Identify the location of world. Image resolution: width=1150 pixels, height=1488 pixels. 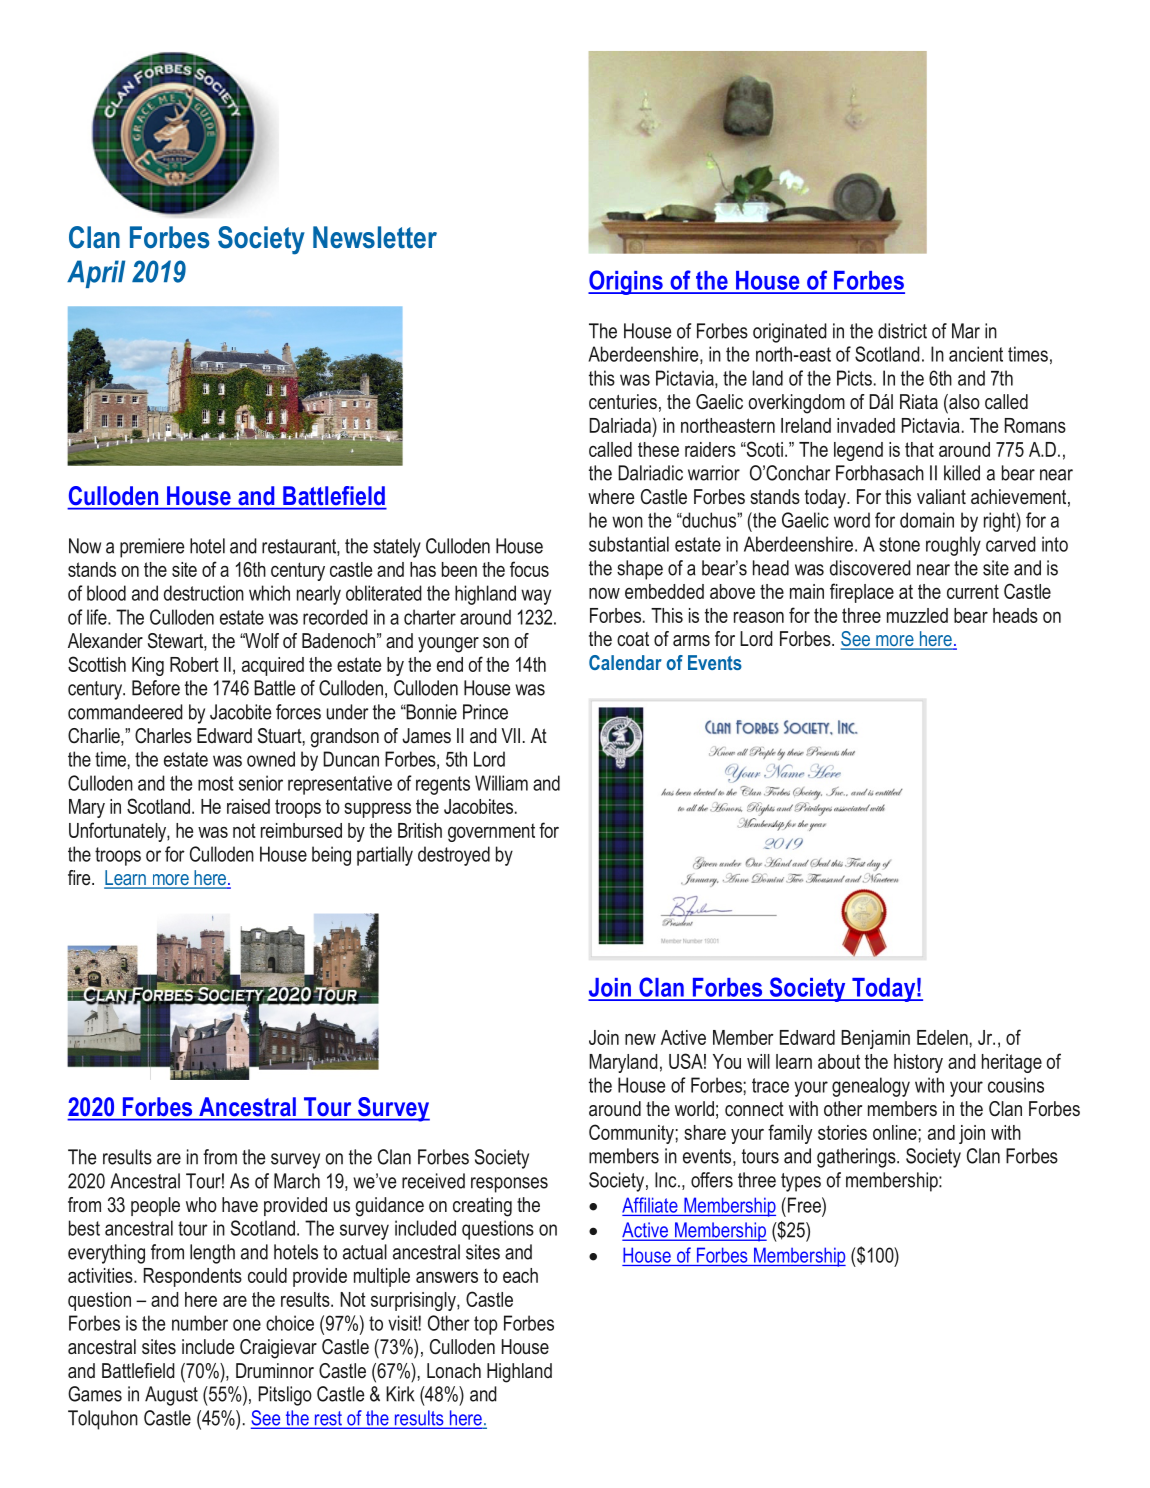
(694, 1109).
